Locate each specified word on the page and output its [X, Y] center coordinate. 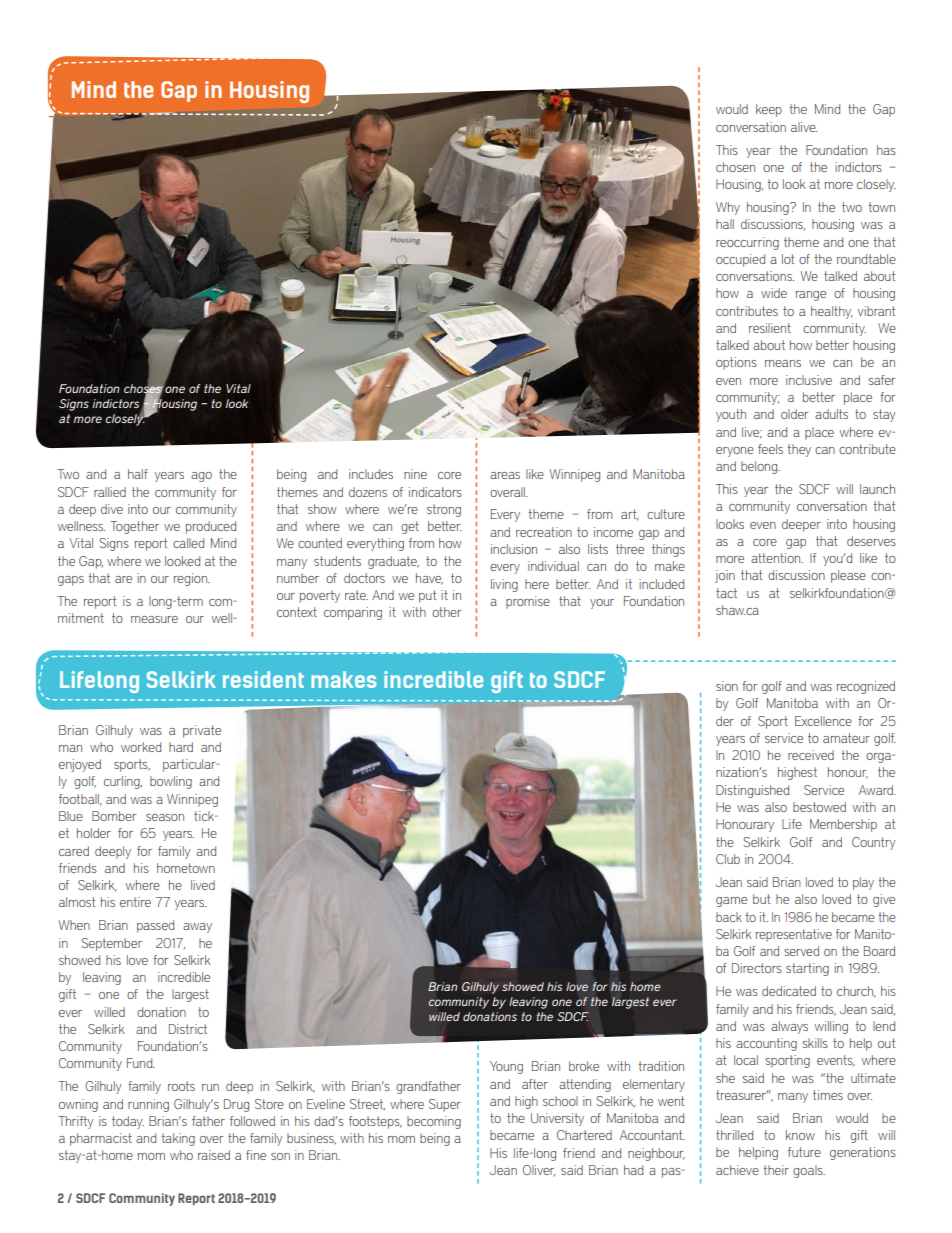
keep [769, 110]
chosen [735, 167]
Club [728, 859]
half [138, 474]
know [800, 1135]
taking [178, 1139]
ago [201, 477]
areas [505, 475]
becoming [434, 1122]
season [165, 817]
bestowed [819, 807]
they [799, 450]
